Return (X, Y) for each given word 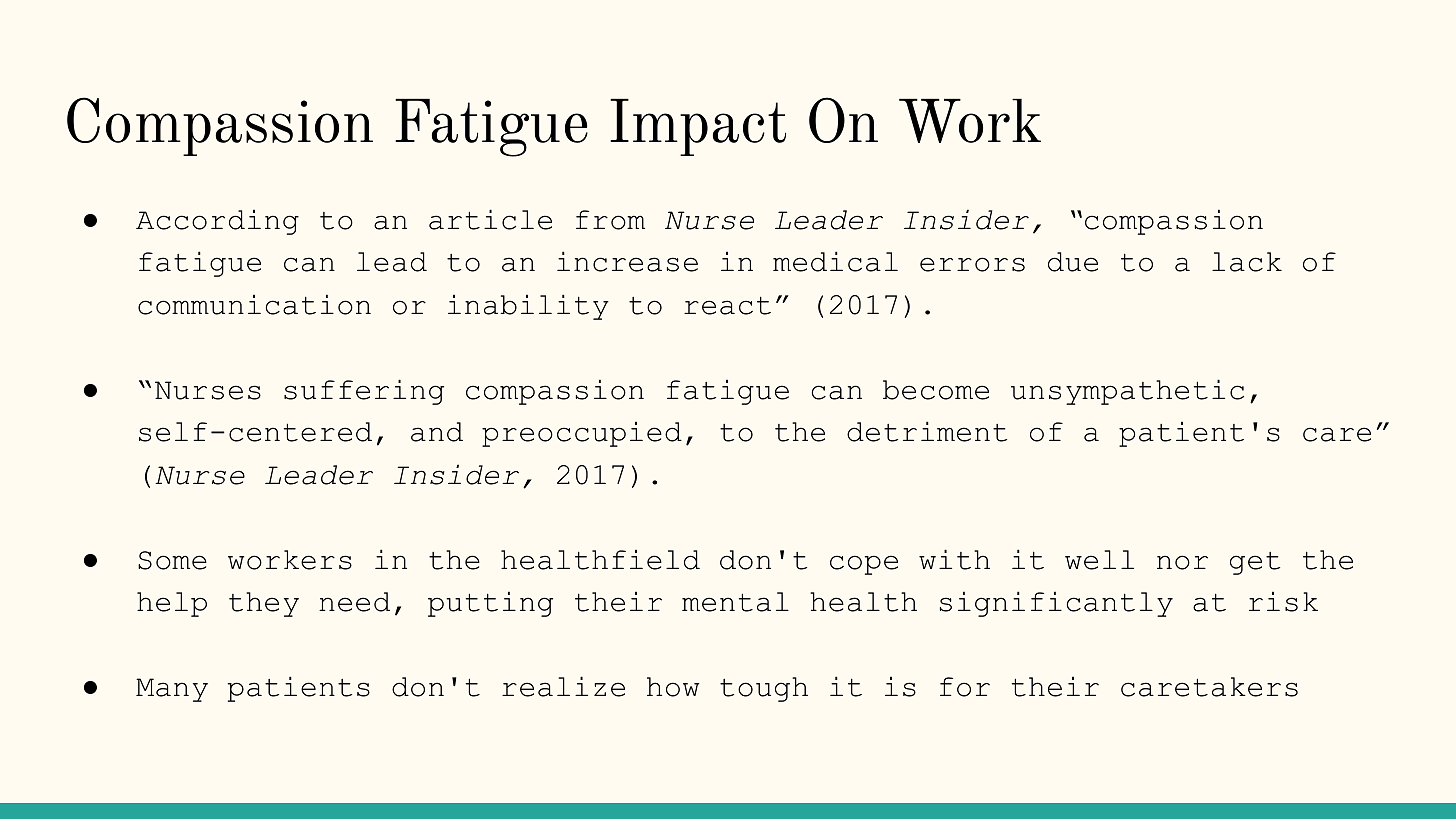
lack (1247, 262)
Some (172, 560)
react (727, 305)
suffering (364, 392)
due (1073, 262)
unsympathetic (1127, 392)
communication (254, 304)
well (1099, 560)
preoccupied (582, 434)
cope (864, 565)
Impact (698, 127)
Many (172, 690)
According (217, 222)
